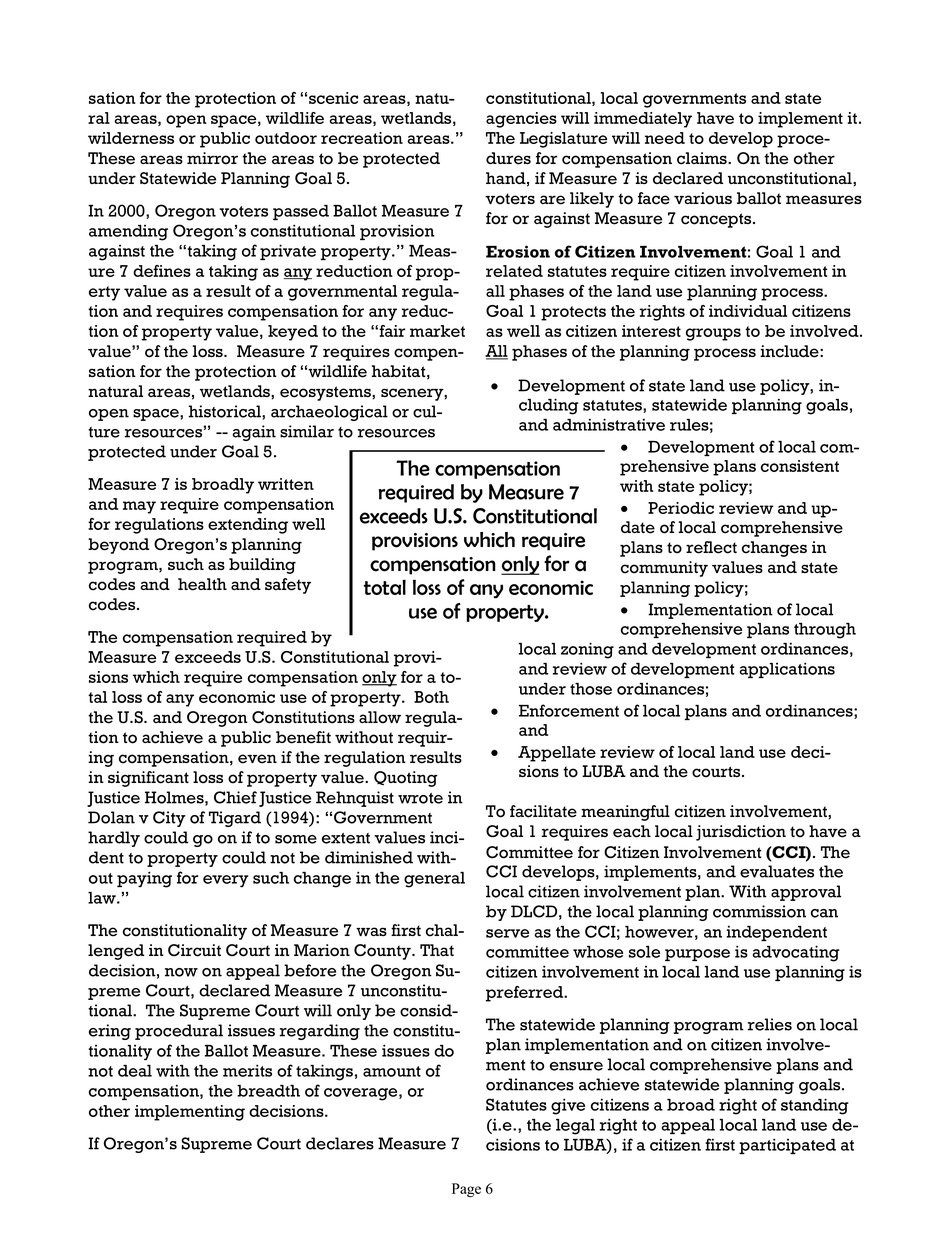 The image size is (952, 1233). What do you see at coordinates (697, 955) in the screenshot?
I see `purpose` at bounding box center [697, 955].
